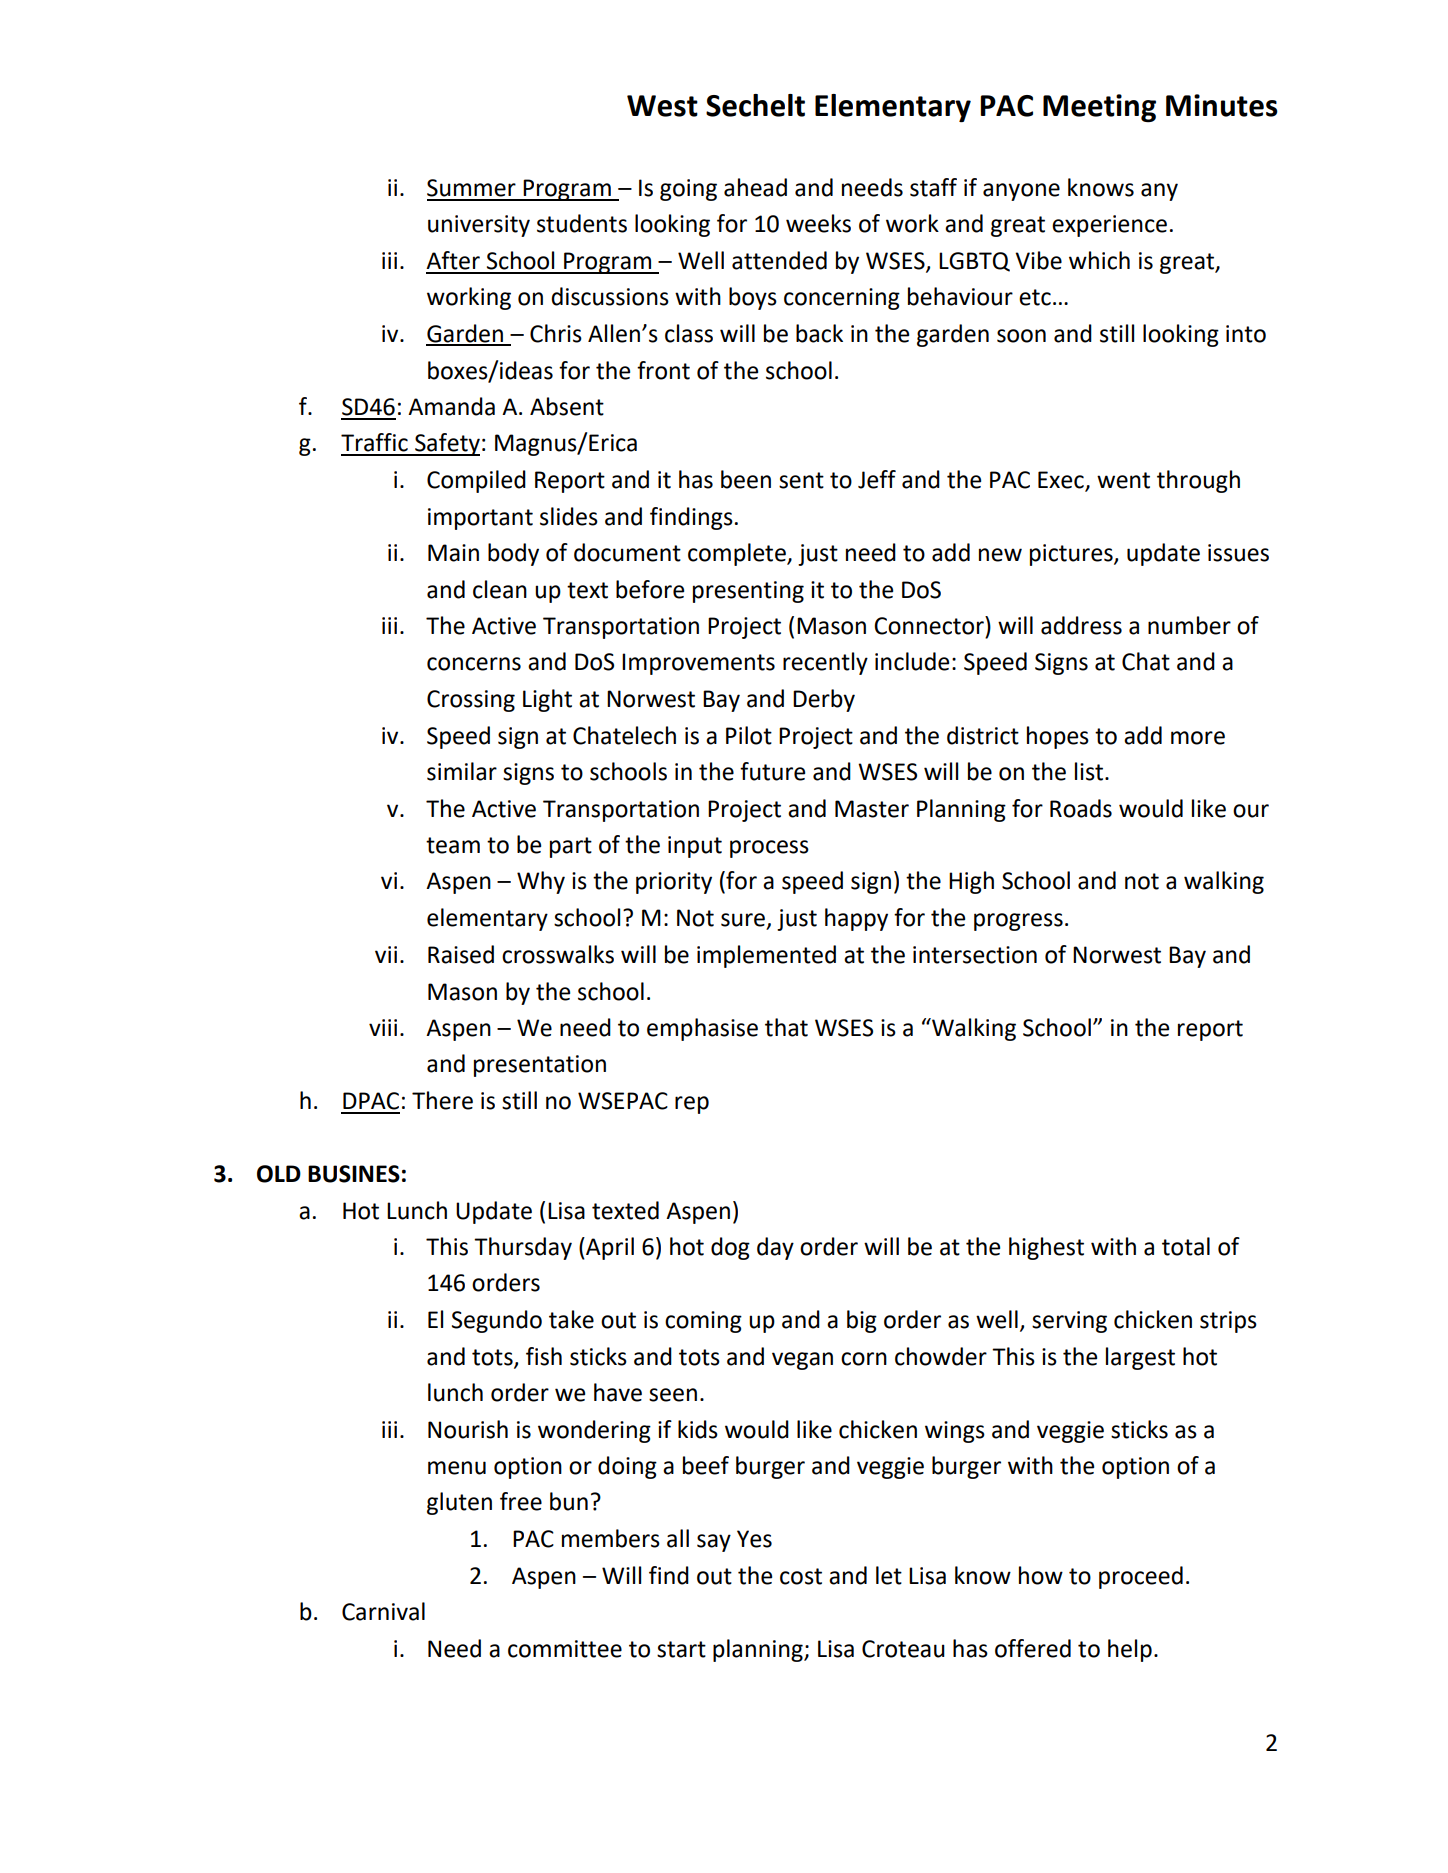  I want to click on There, so click(442, 1100).
